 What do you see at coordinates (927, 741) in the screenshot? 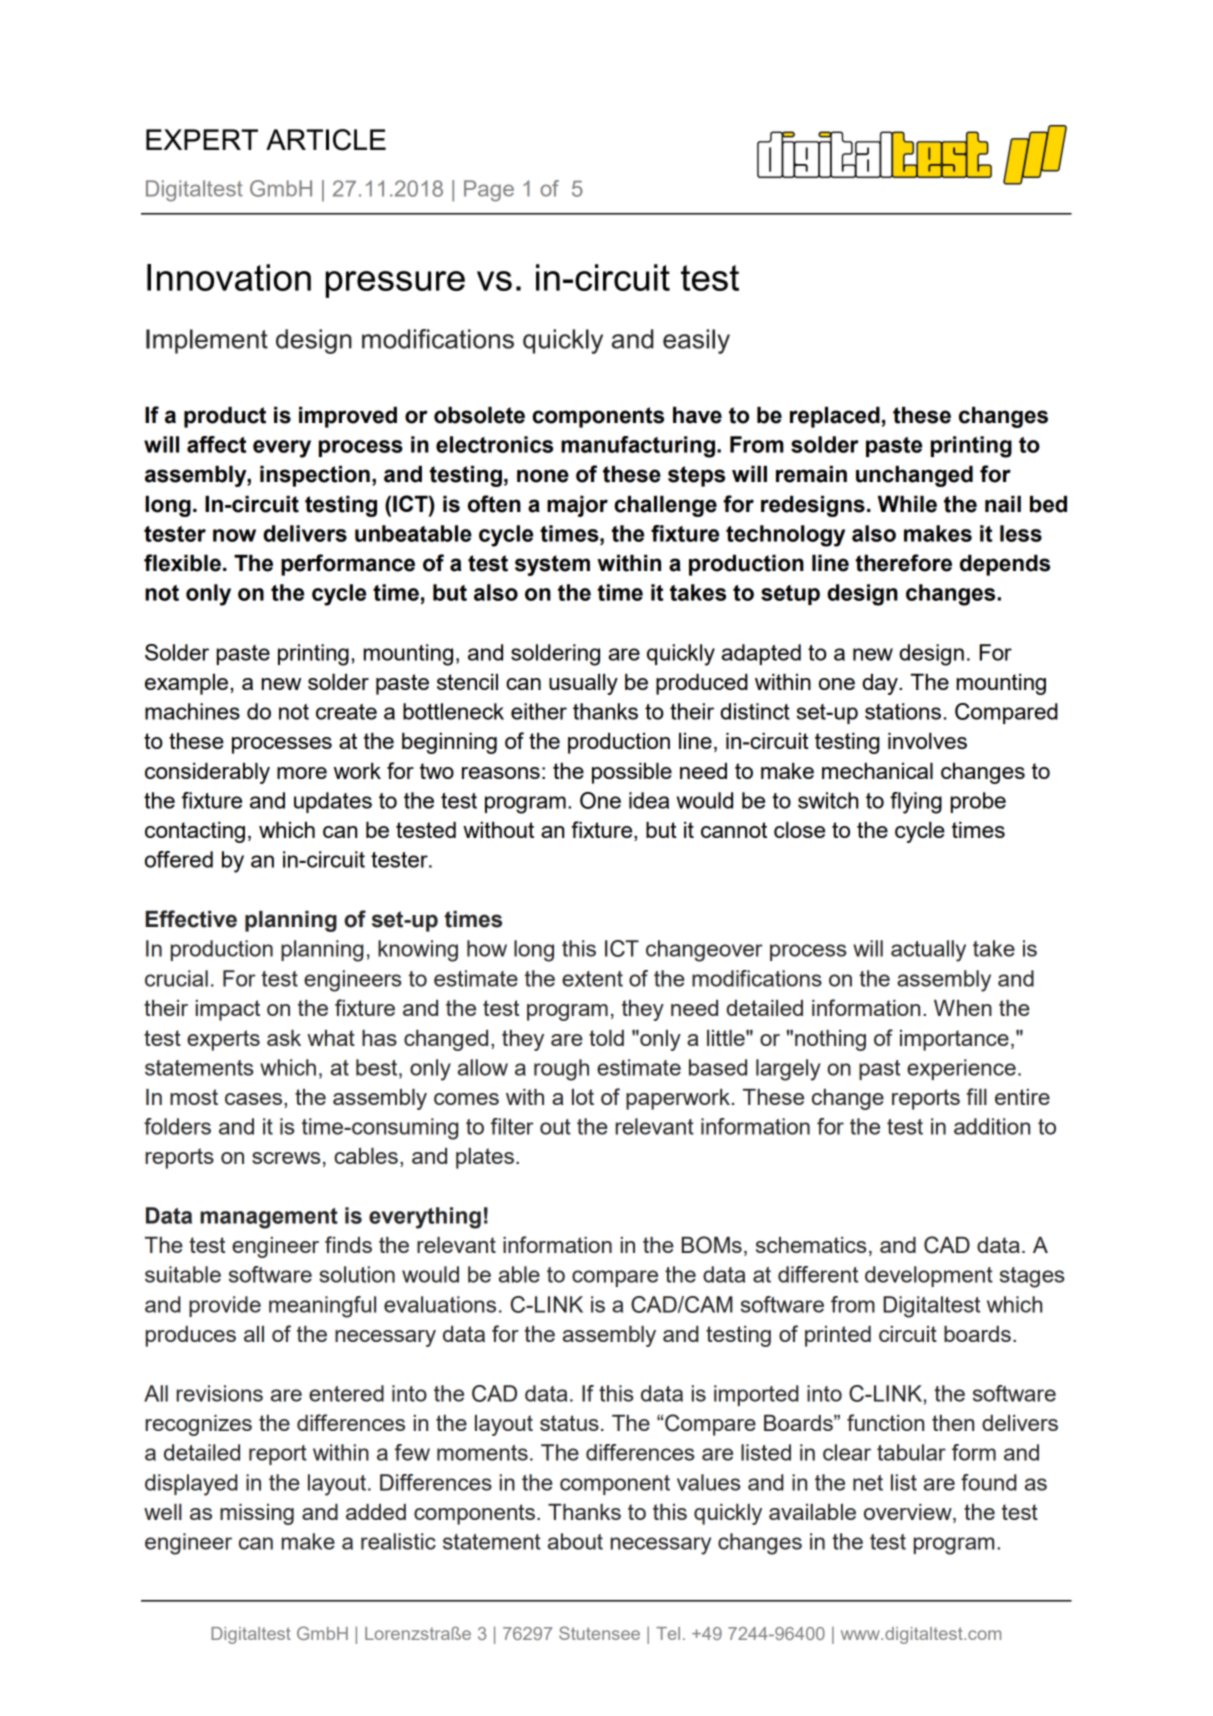
I see `involves` at bounding box center [927, 741].
